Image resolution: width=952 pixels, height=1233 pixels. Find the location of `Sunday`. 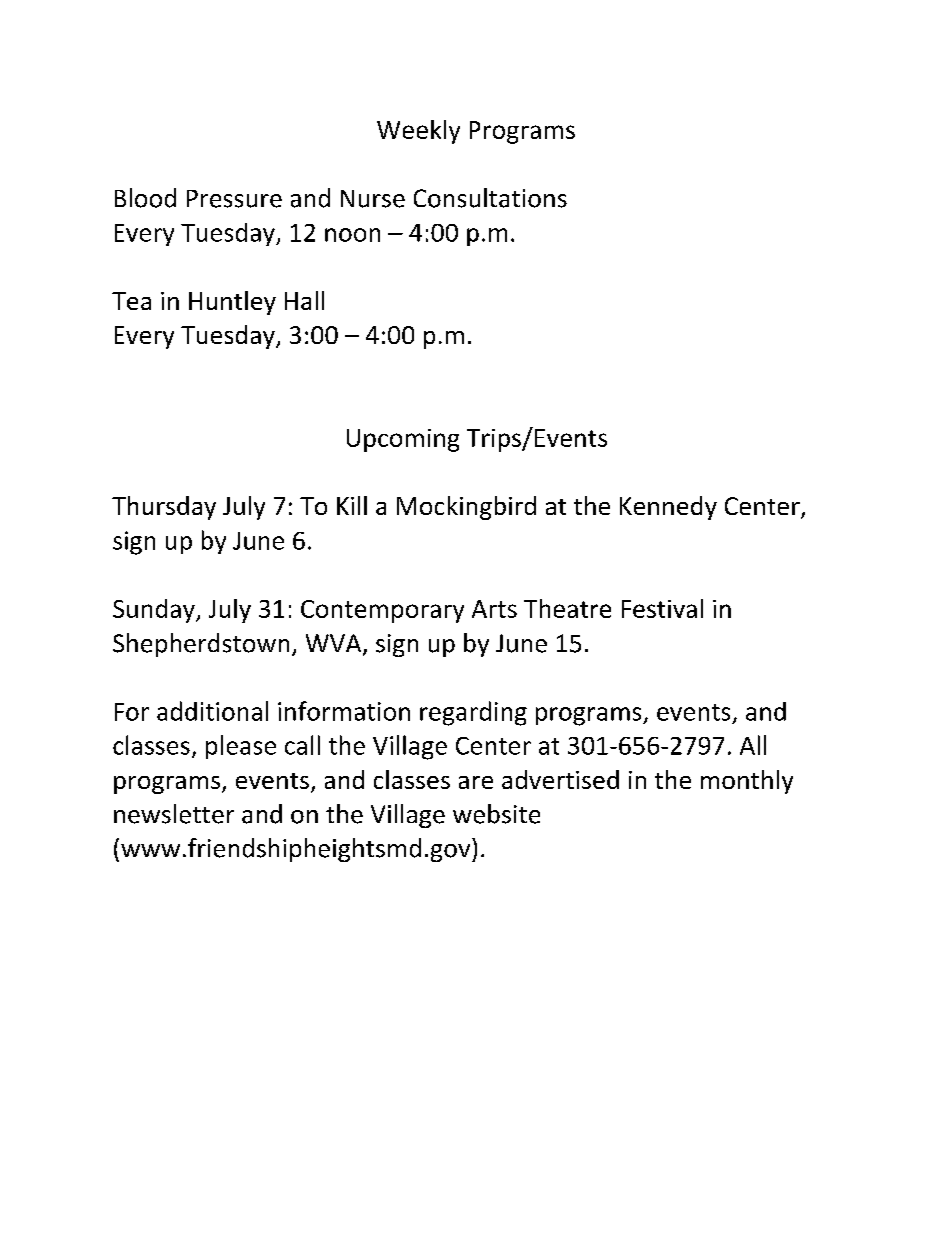

Sunday is located at coordinates (155, 611).
